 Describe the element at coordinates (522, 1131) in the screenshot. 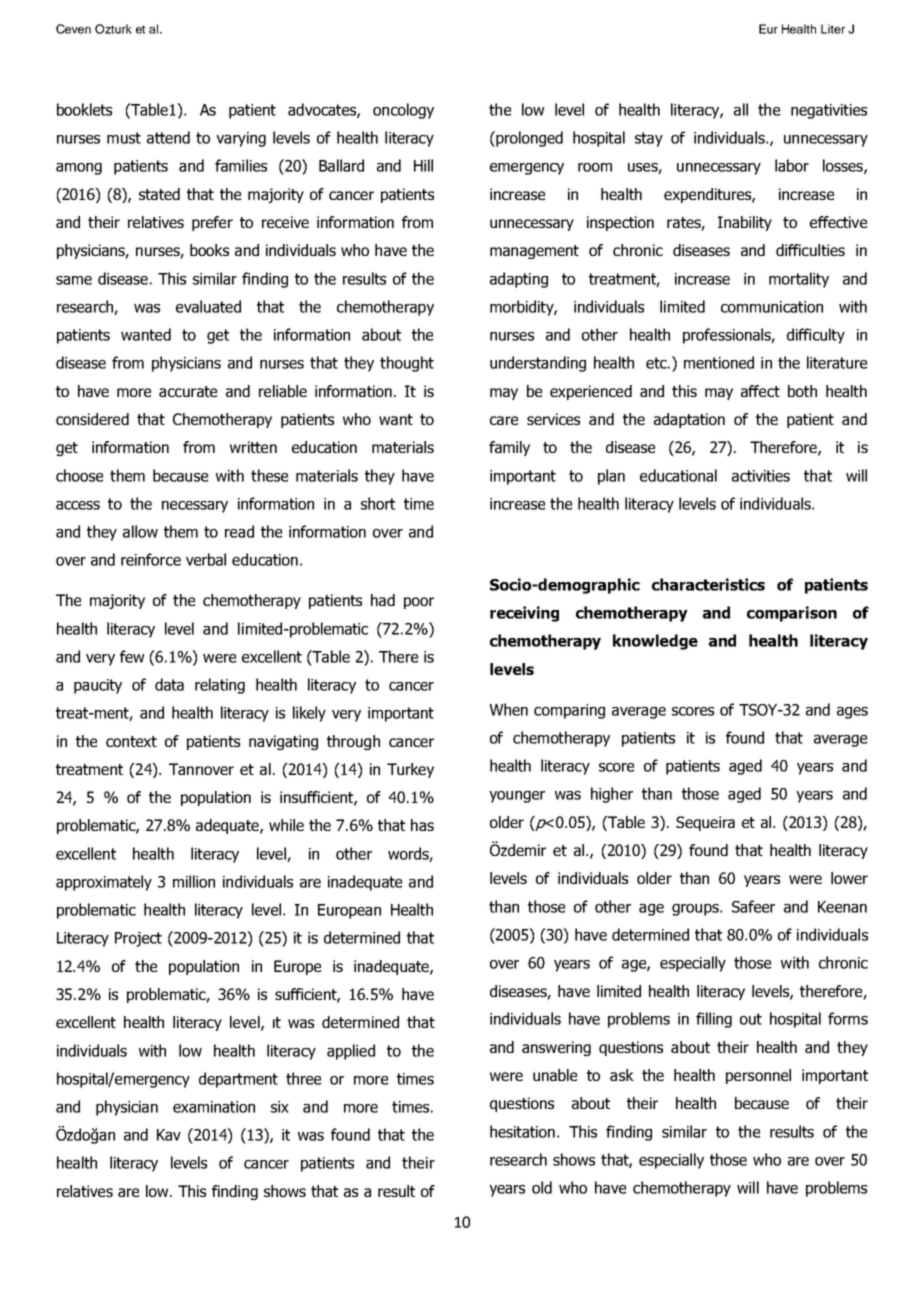

I see `hesitation` at that location.
